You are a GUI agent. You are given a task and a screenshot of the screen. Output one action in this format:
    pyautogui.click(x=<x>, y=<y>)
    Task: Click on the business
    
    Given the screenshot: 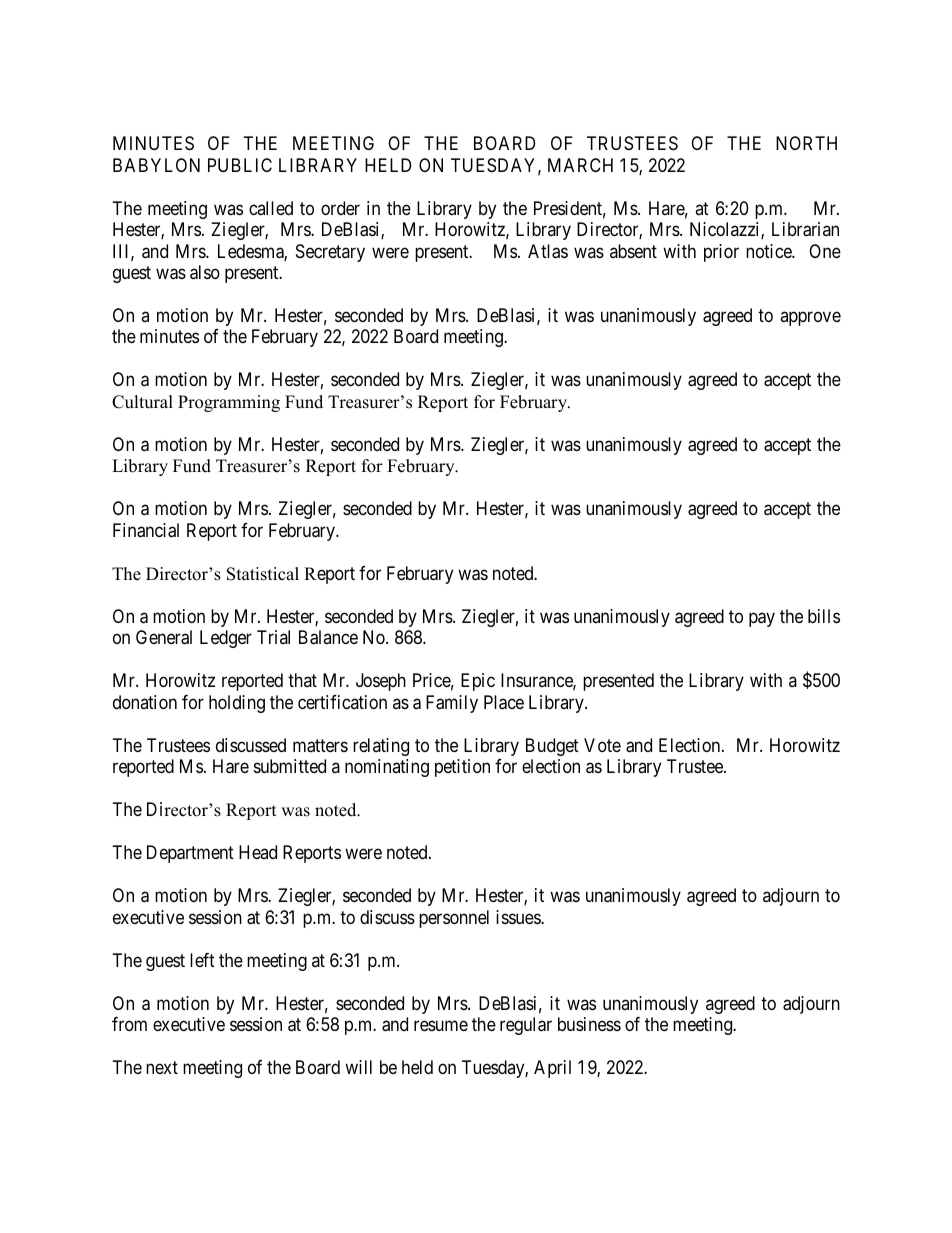 What is the action you would take?
    pyautogui.click(x=589, y=1024)
